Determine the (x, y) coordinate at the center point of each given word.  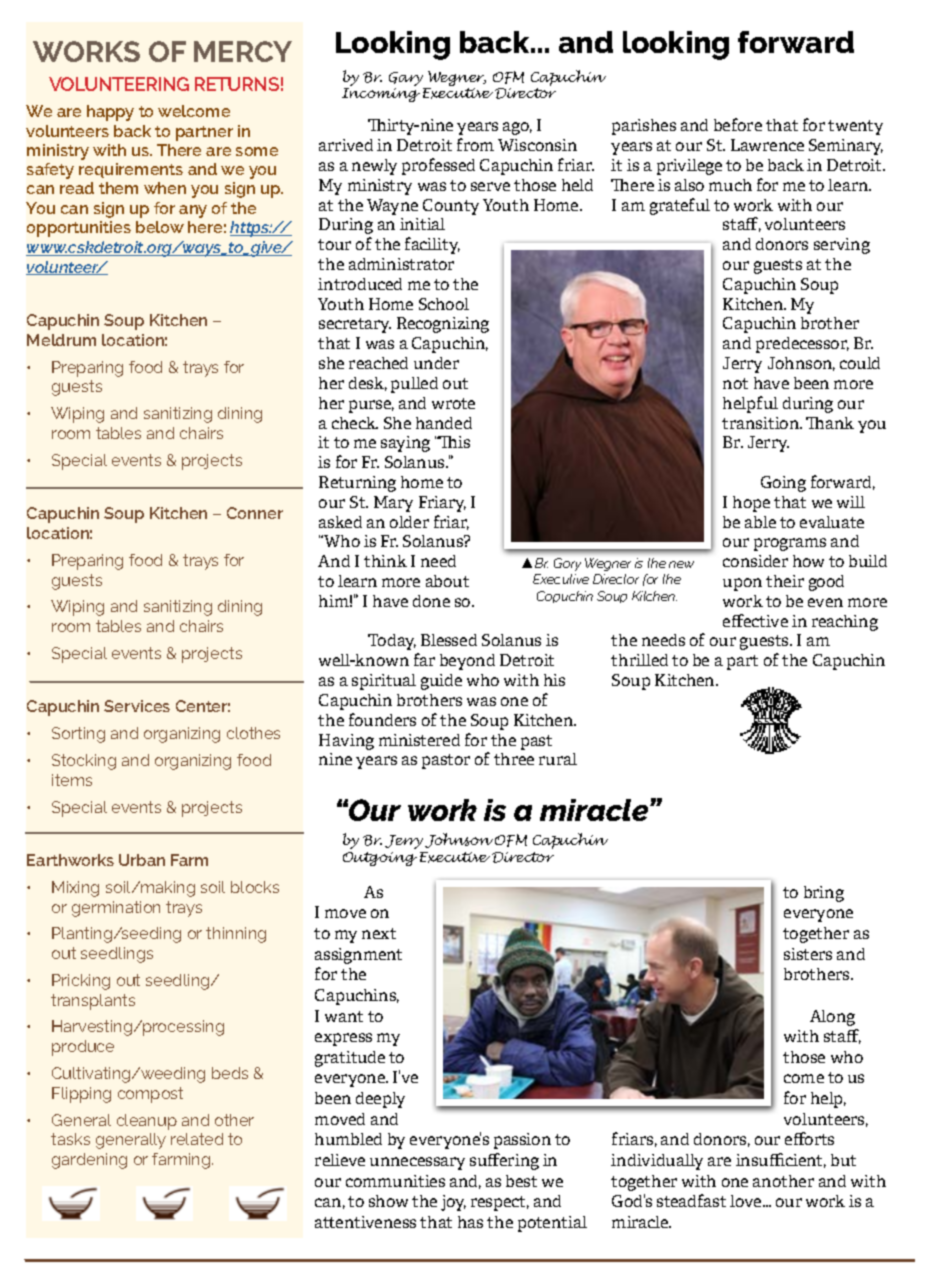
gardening (89, 1161)
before (738, 124)
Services (137, 706)
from (475, 144)
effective (755, 620)
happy (110, 113)
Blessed (449, 640)
